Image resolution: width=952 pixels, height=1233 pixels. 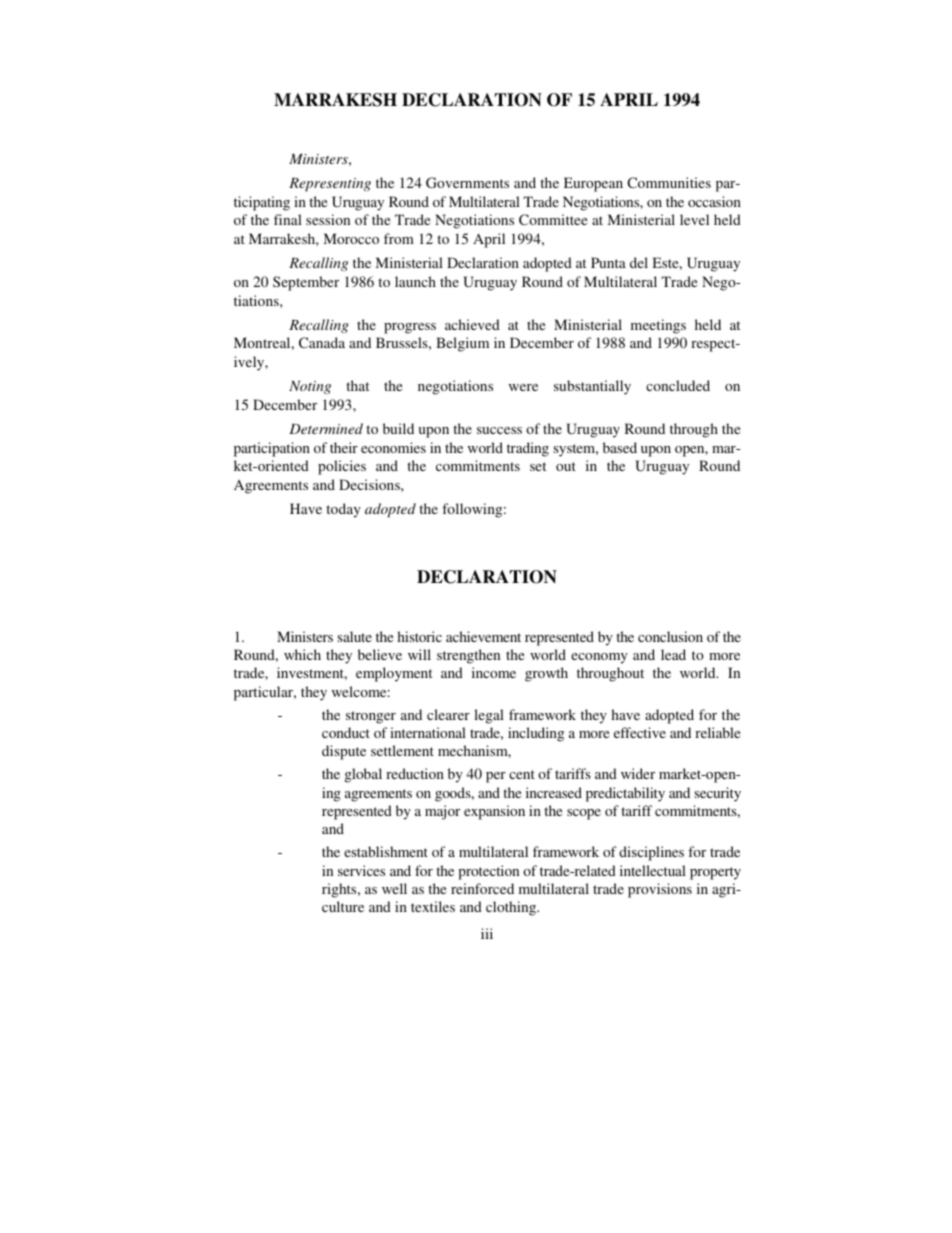 What do you see at coordinates (489, 716) in the document?
I see `legal` at bounding box center [489, 716].
